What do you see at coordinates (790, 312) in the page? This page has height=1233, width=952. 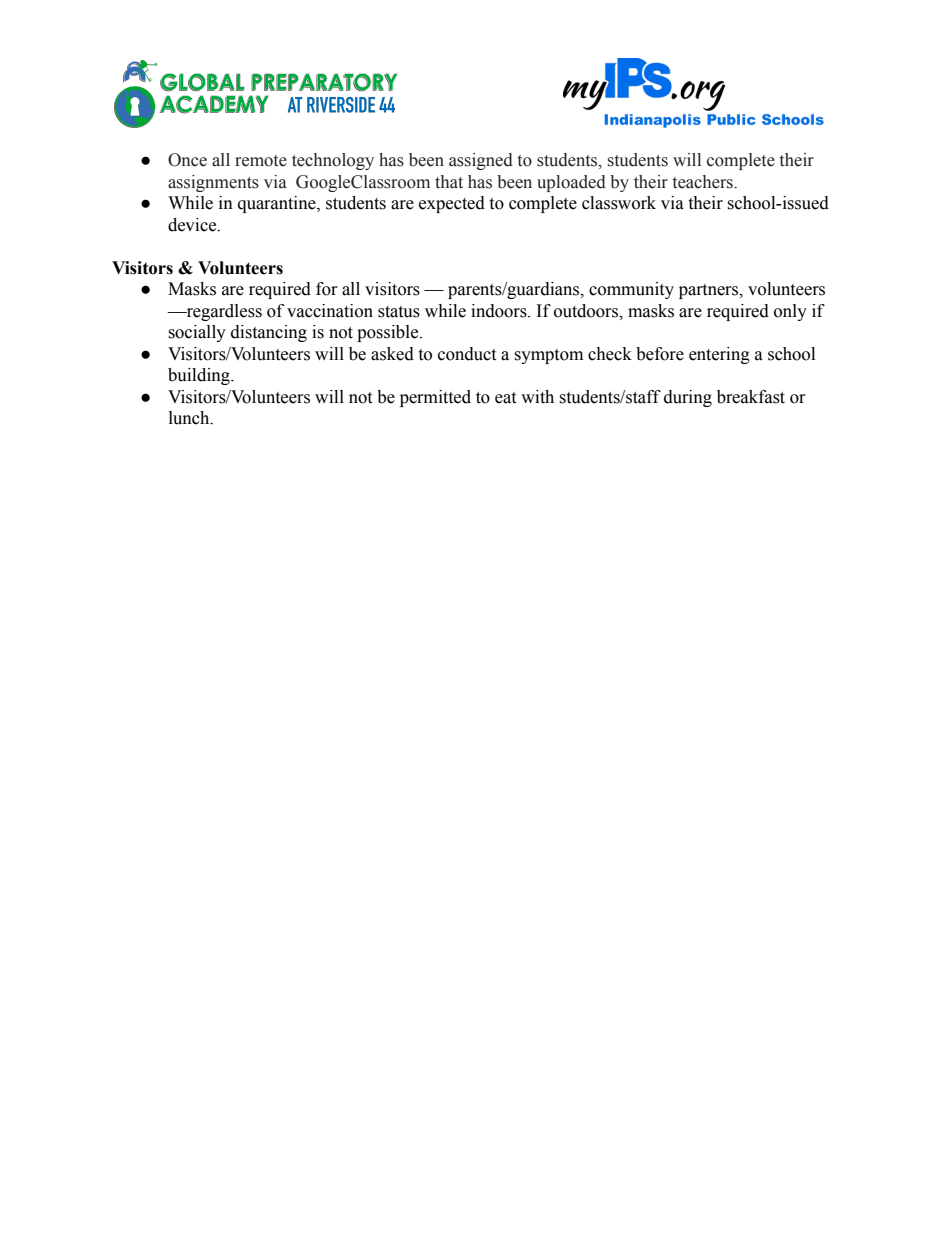 I see `only` at bounding box center [790, 312].
